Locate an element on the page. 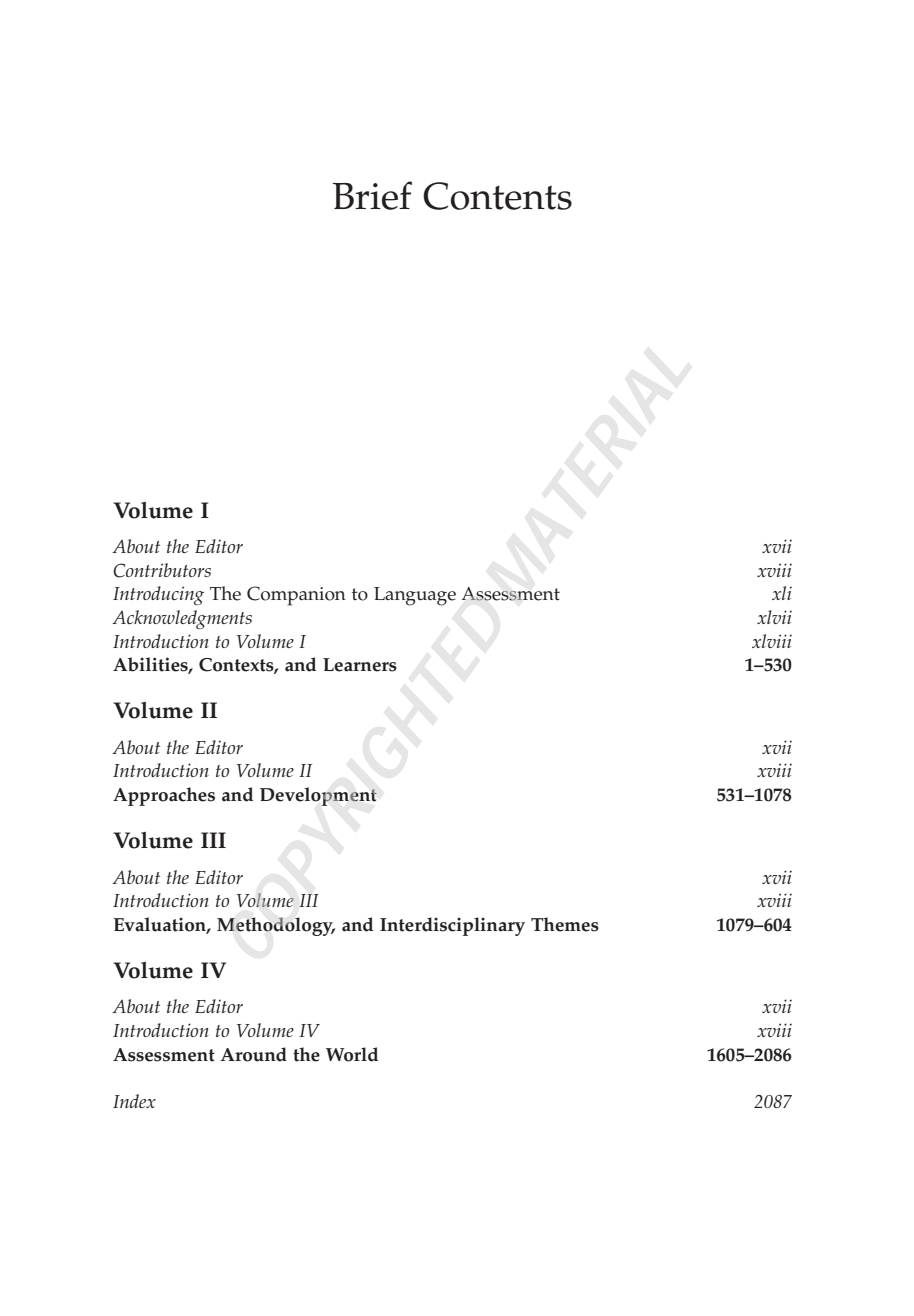 This image has height=1316, width=914. World is located at coordinates (352, 1054).
